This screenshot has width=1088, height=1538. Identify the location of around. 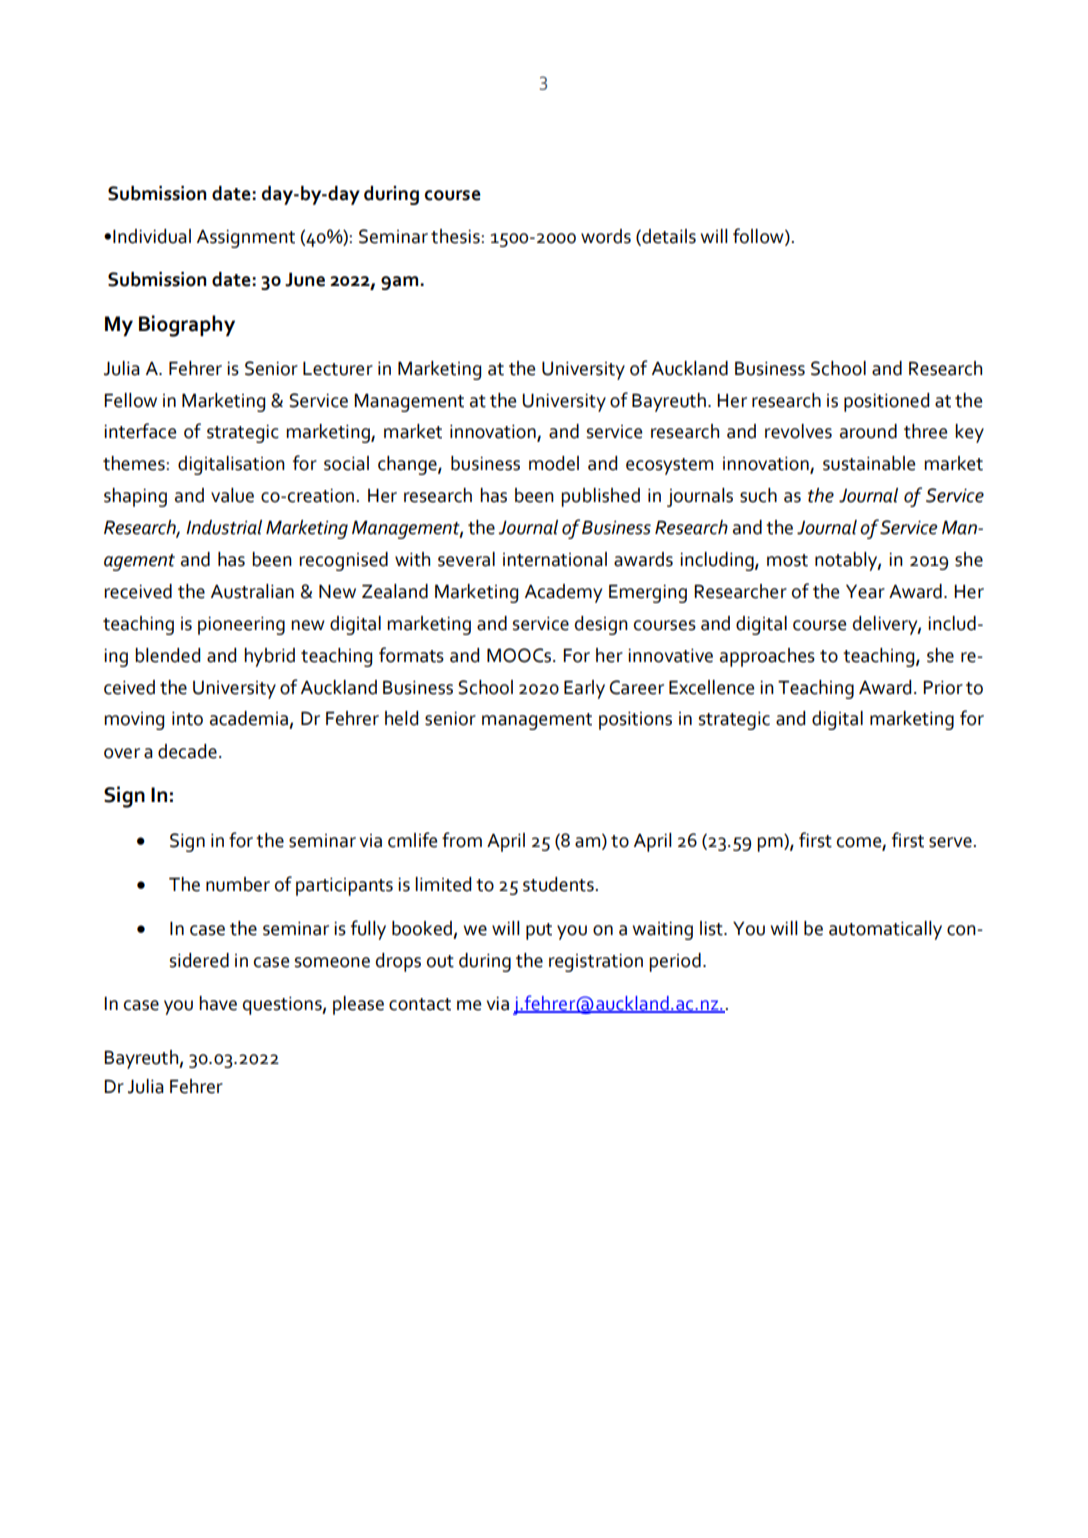
(868, 431).
